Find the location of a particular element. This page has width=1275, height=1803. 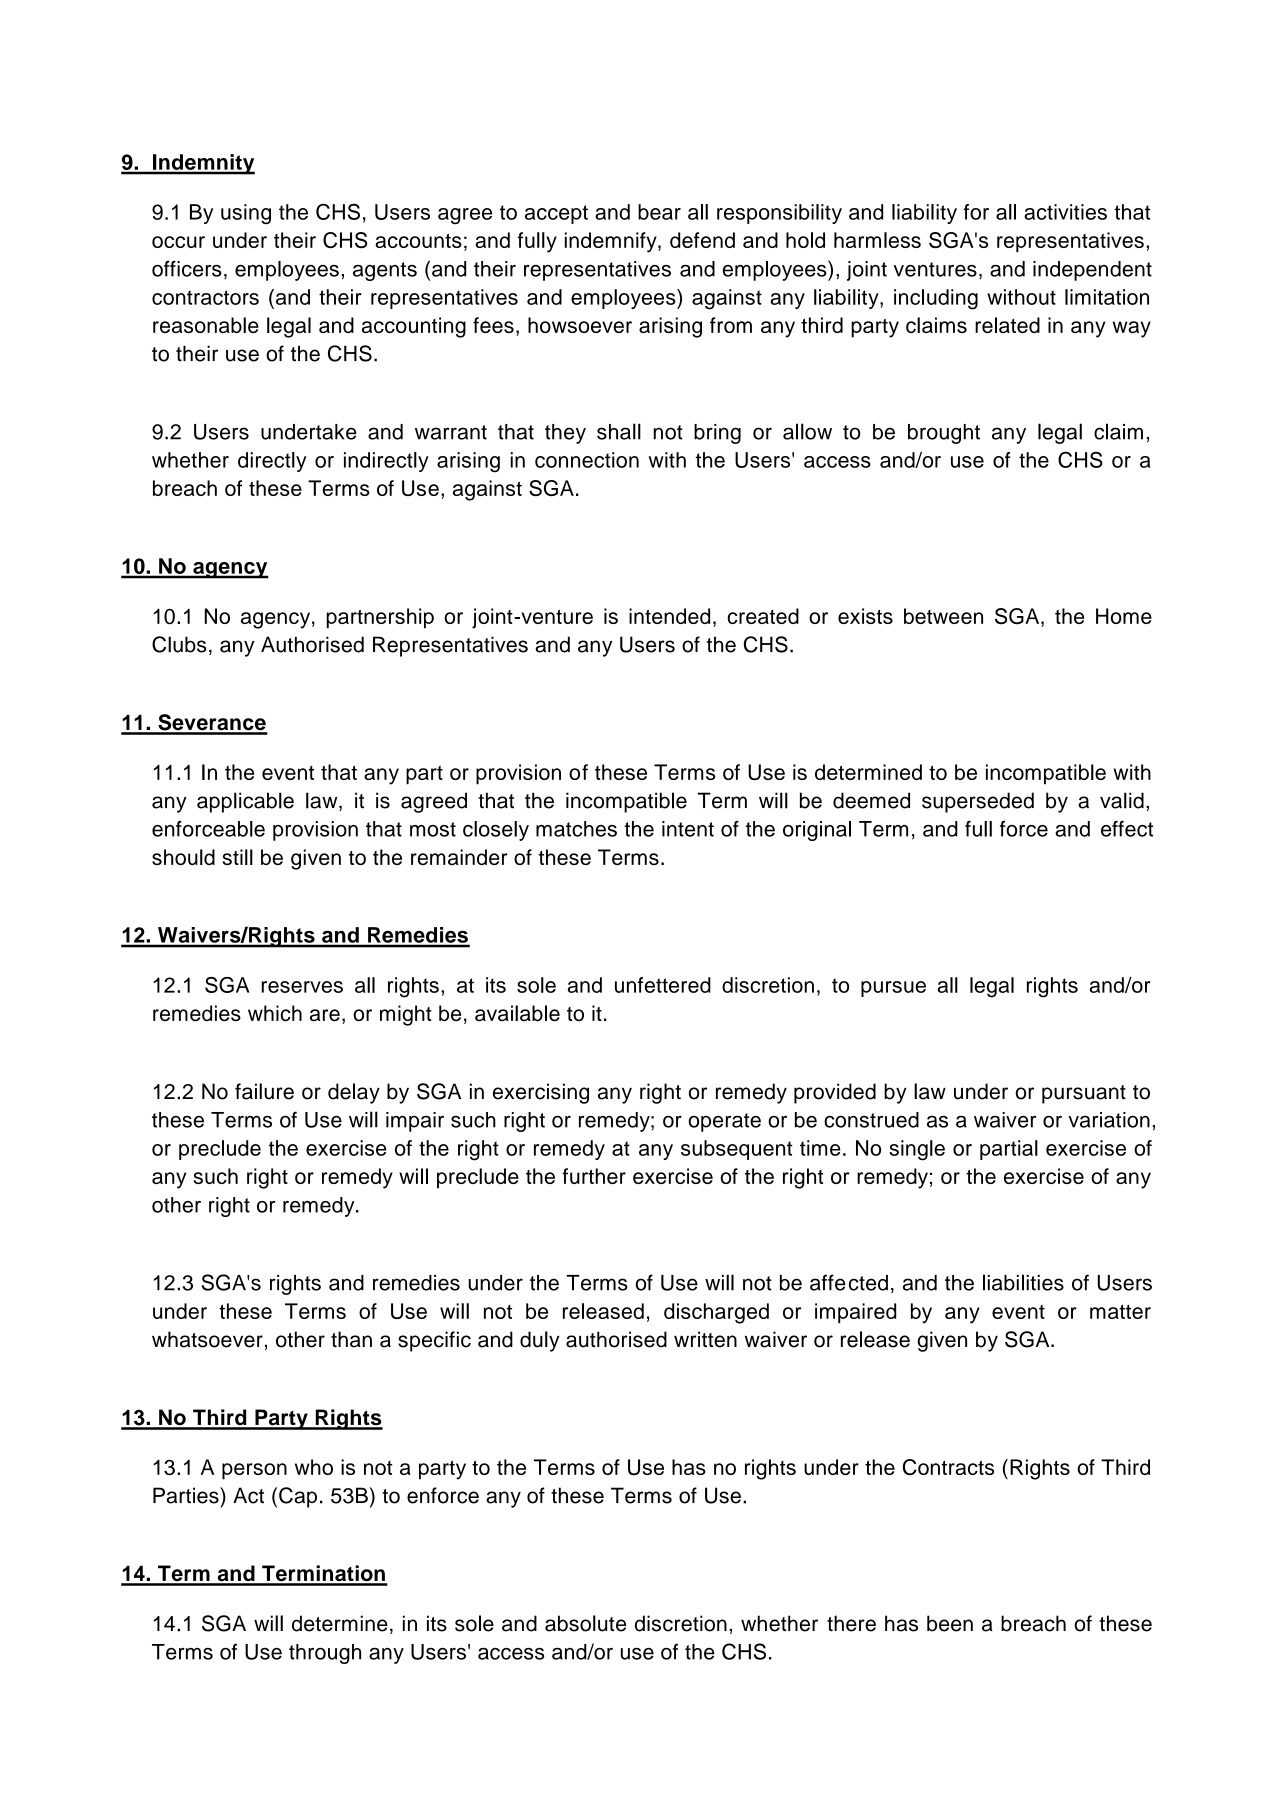

reserves is located at coordinates (302, 987).
